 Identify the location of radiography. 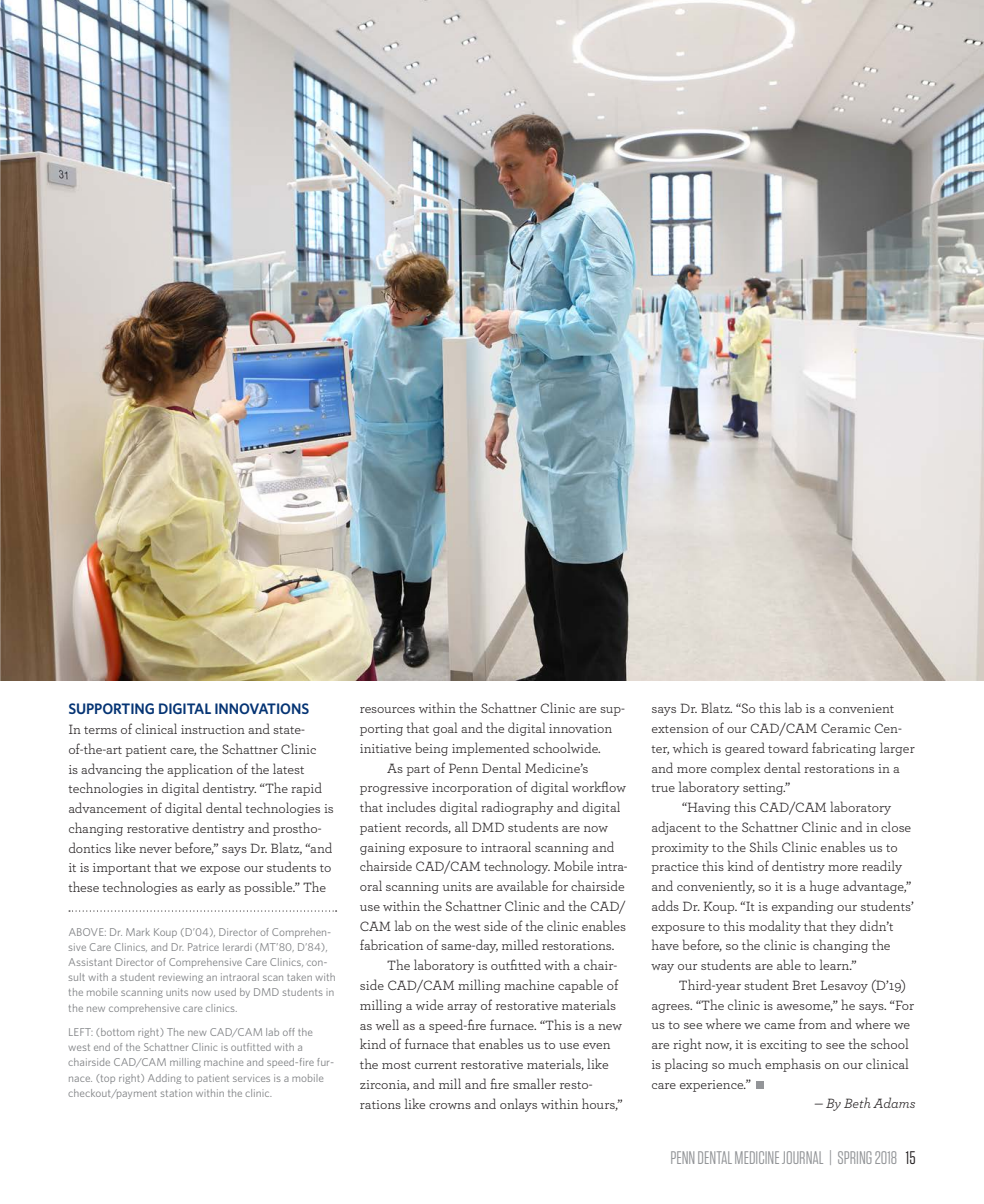
(517, 808).
